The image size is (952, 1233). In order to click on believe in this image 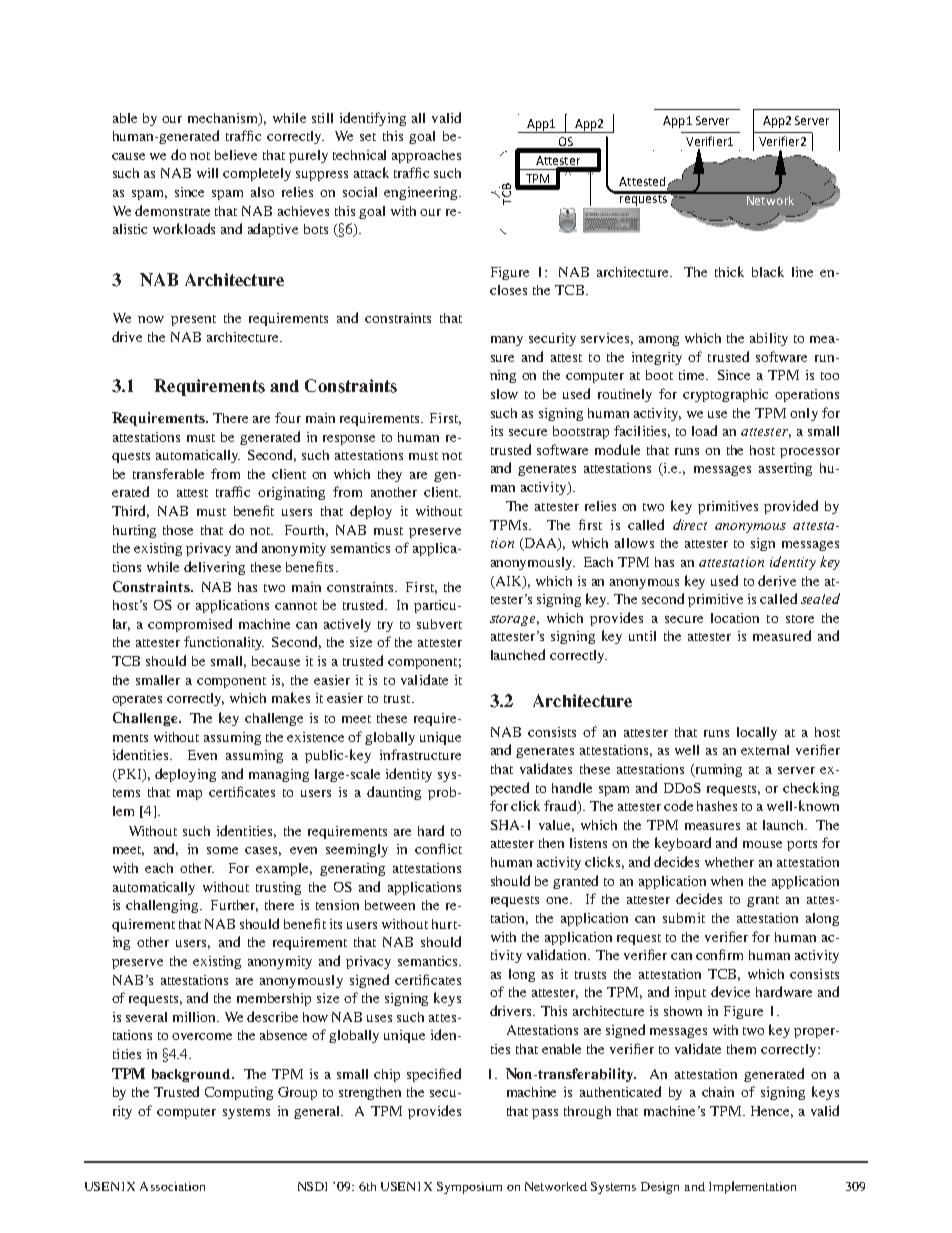, I will do `click(236, 155)`.
